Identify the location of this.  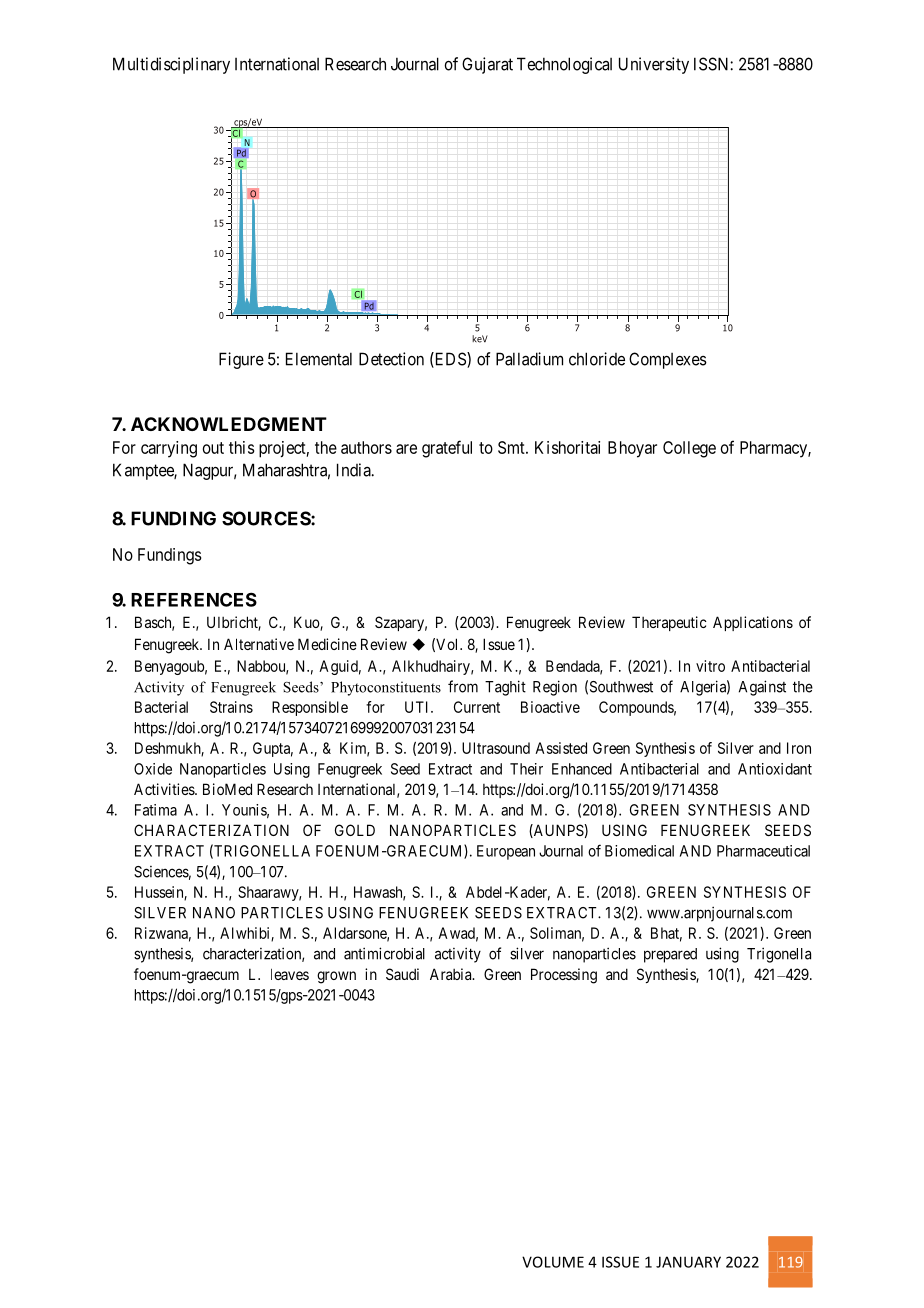
(242, 447).
